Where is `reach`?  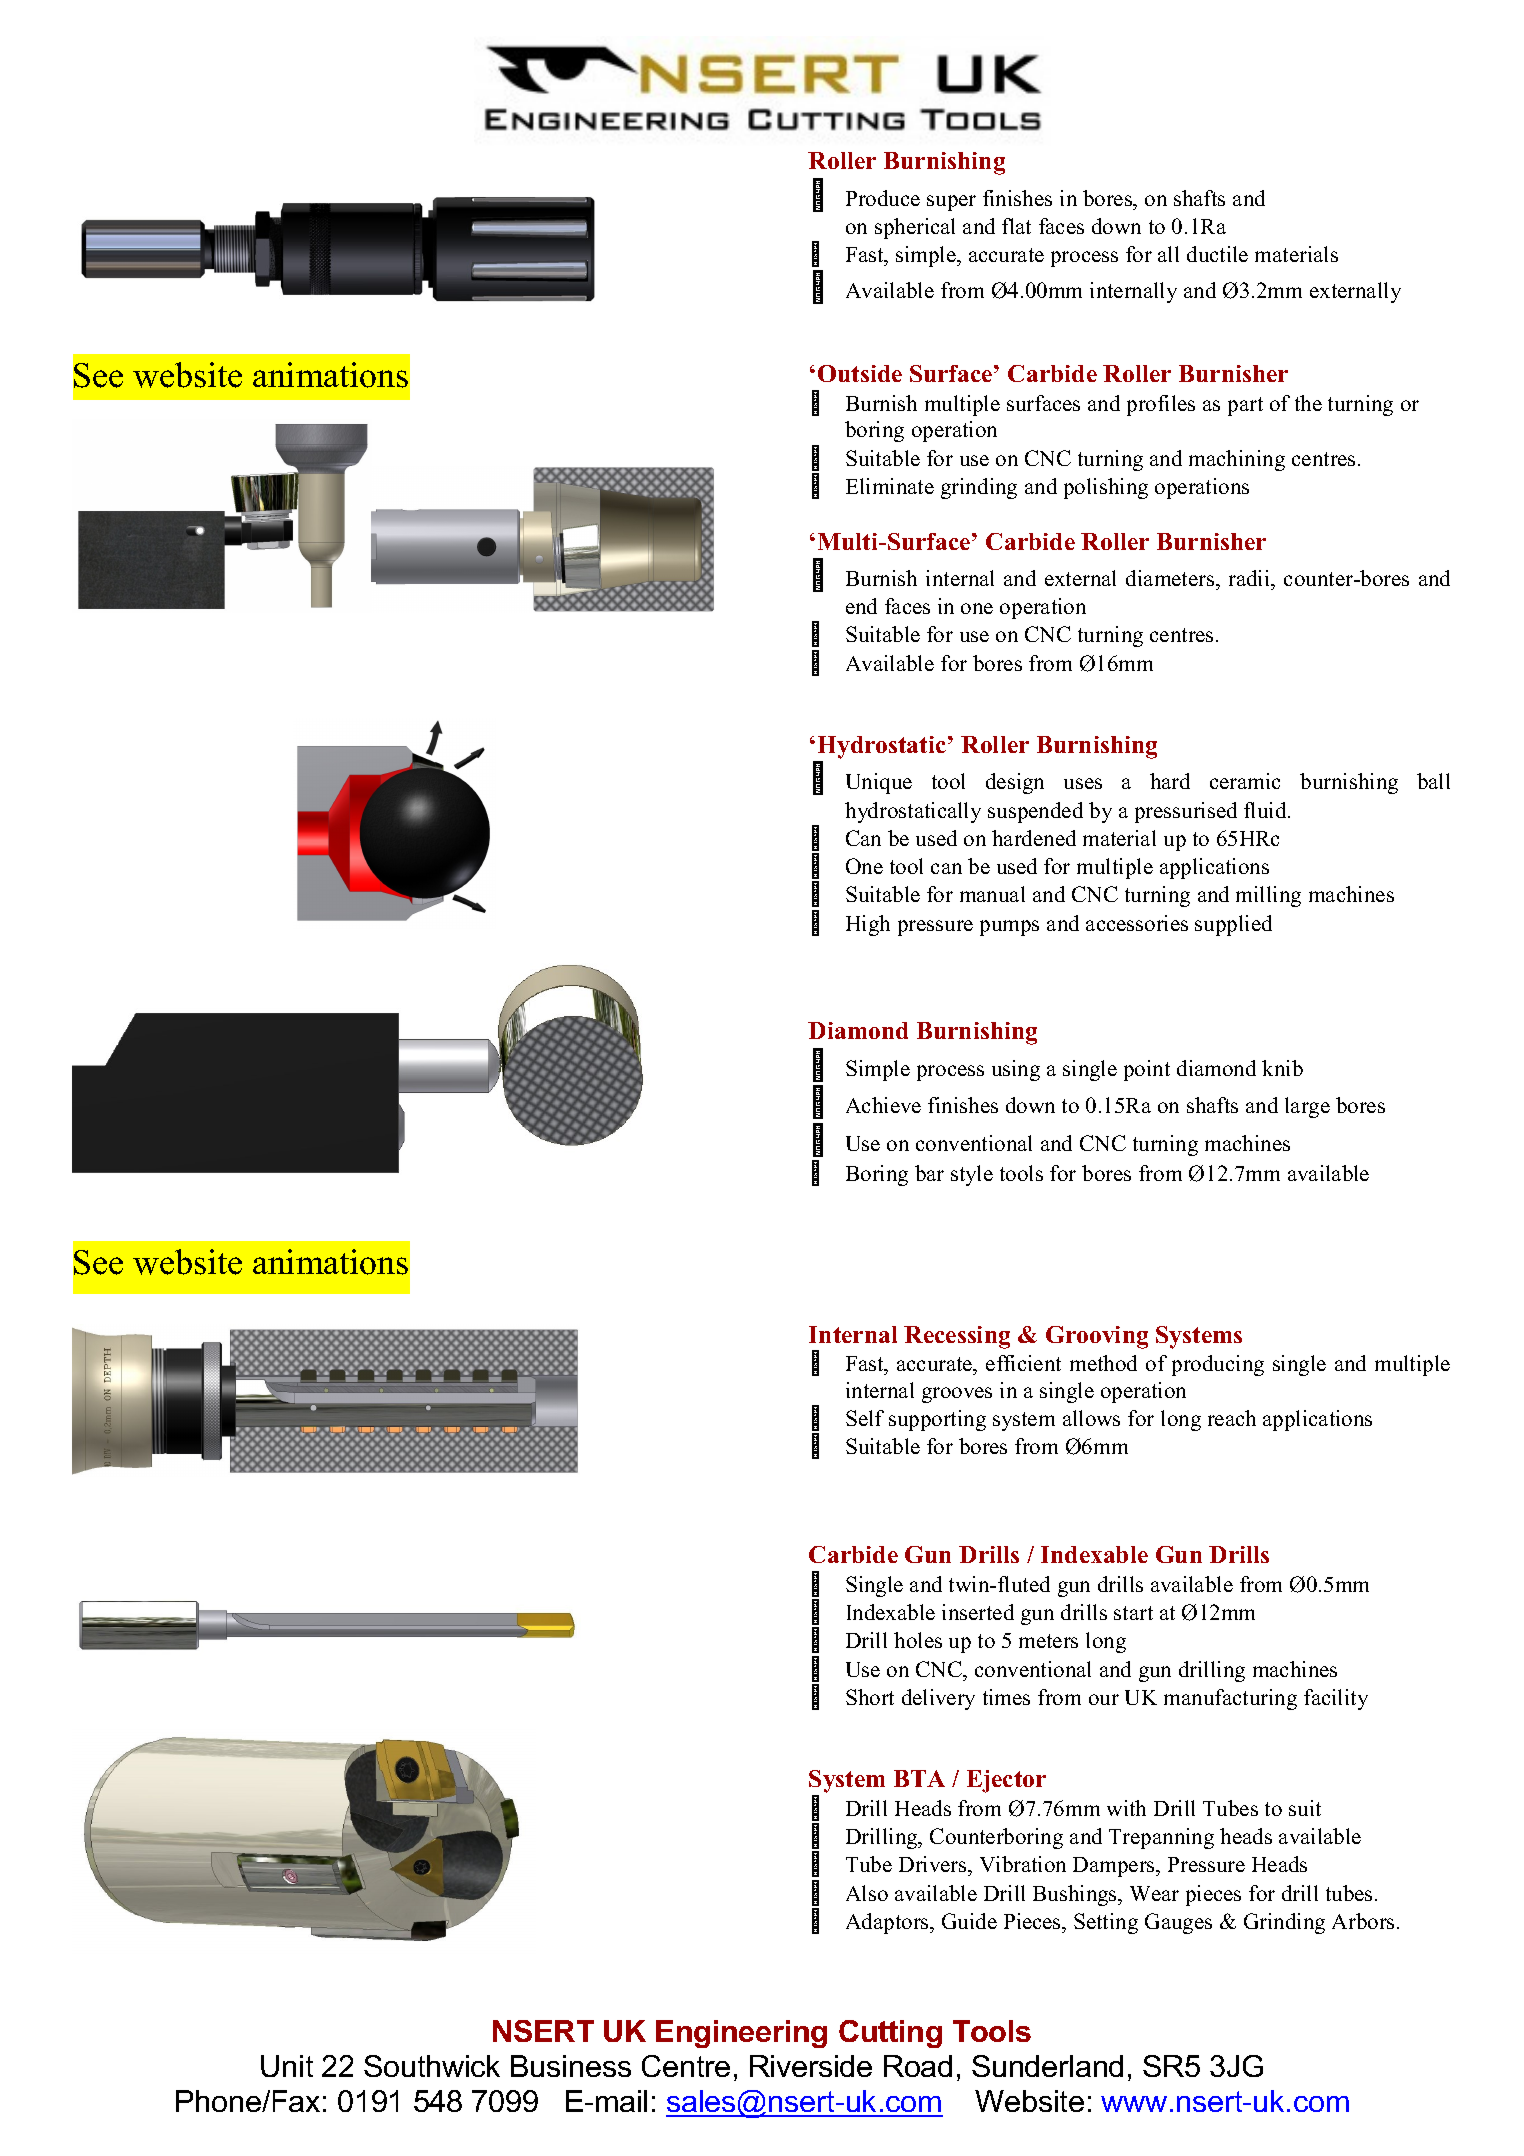
reach is located at coordinates (1232, 1418).
